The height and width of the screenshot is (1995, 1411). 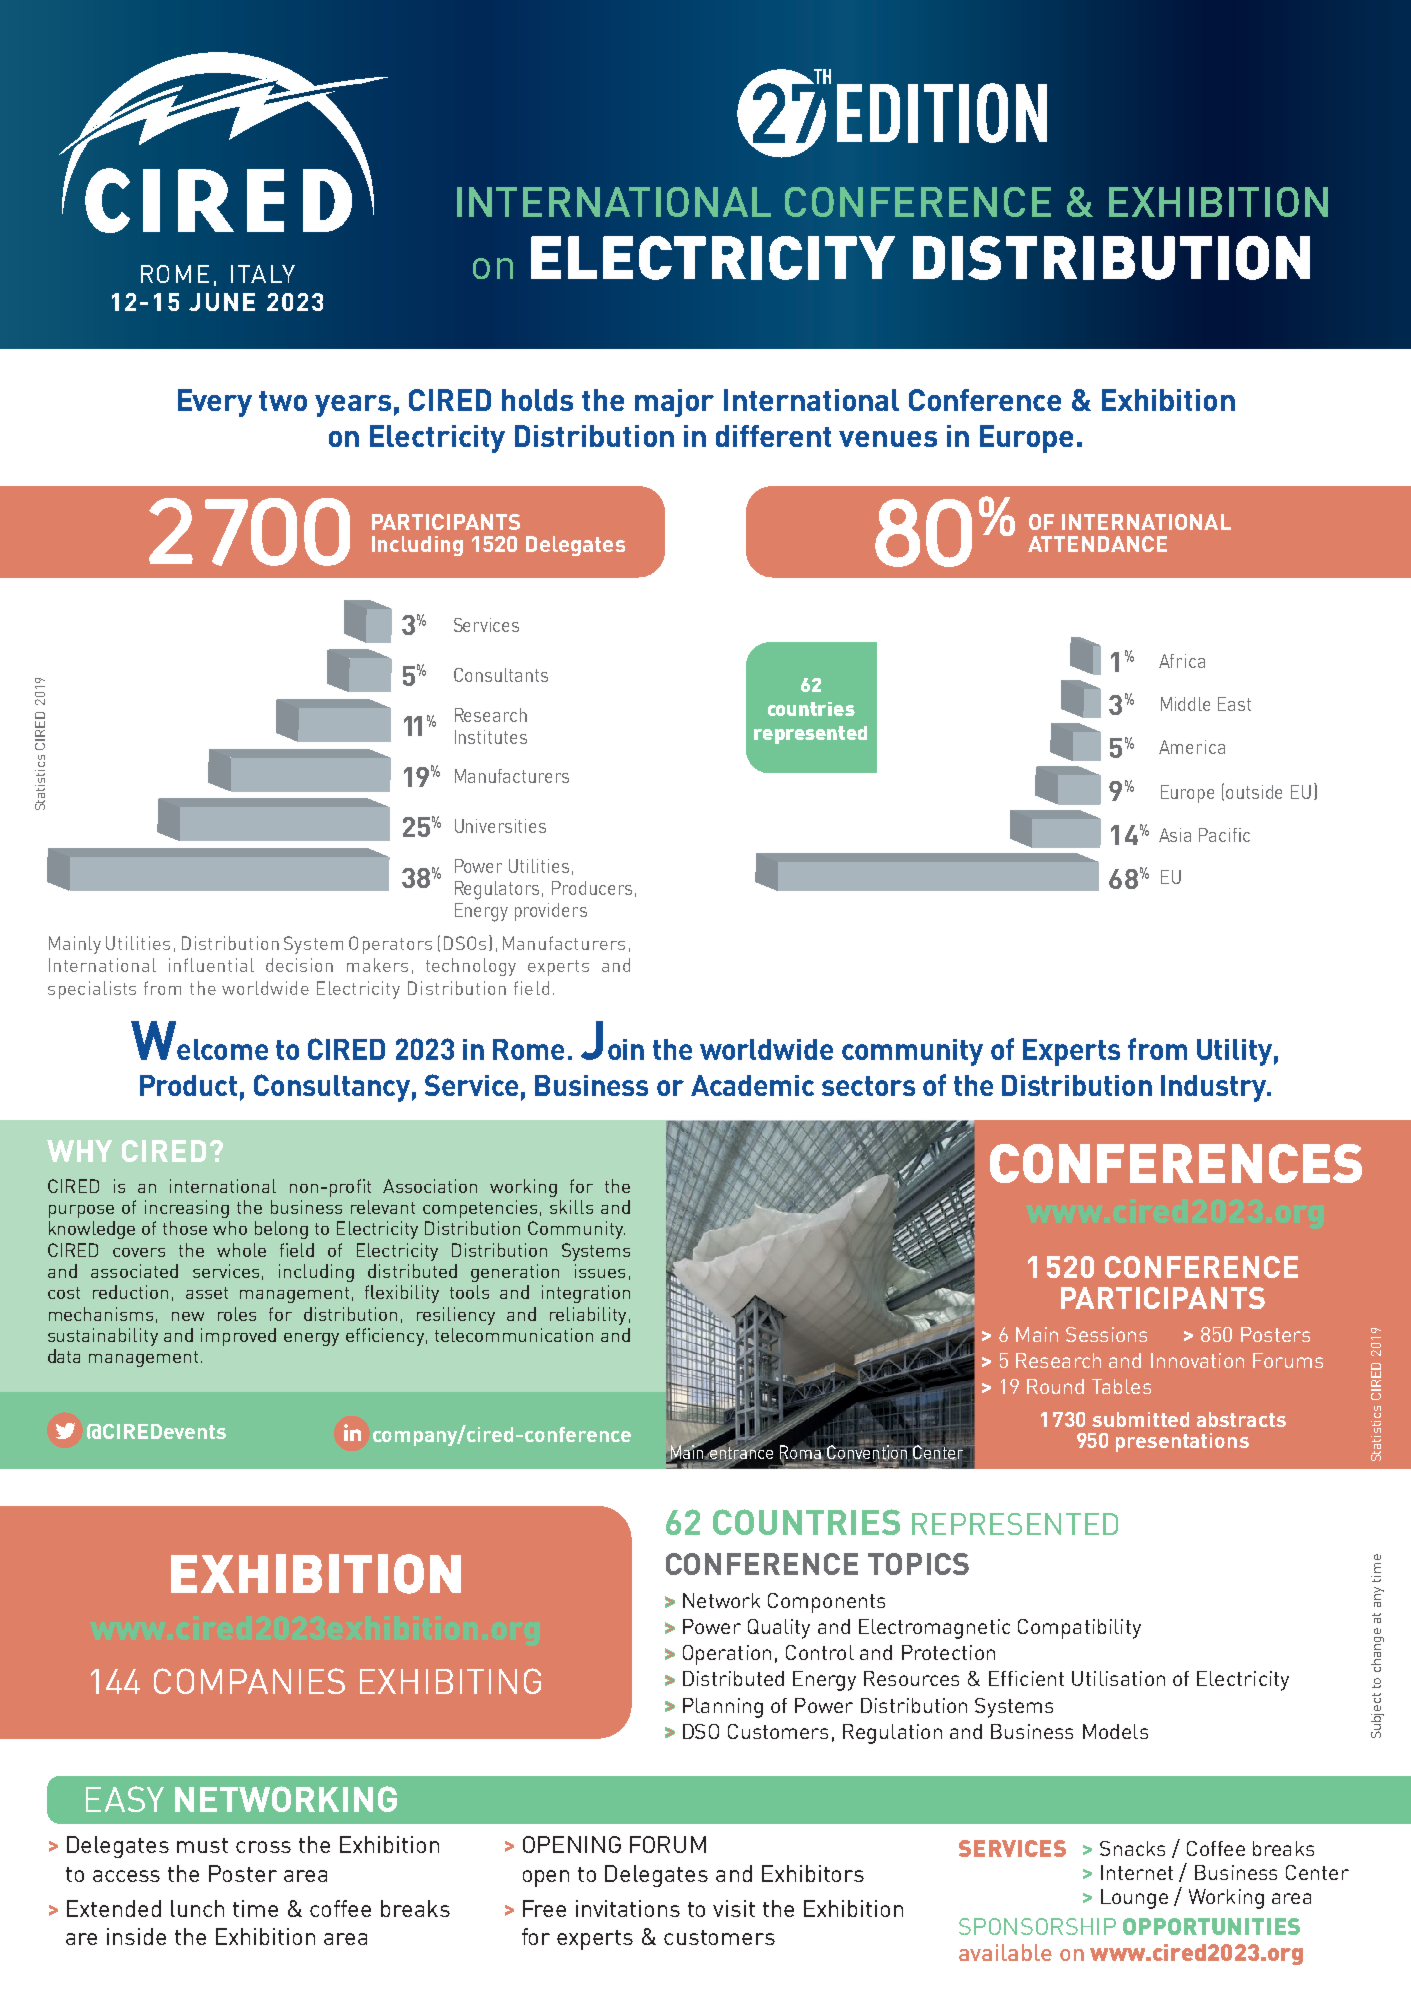 I want to click on Industry, so click(x=1215, y=1088).
